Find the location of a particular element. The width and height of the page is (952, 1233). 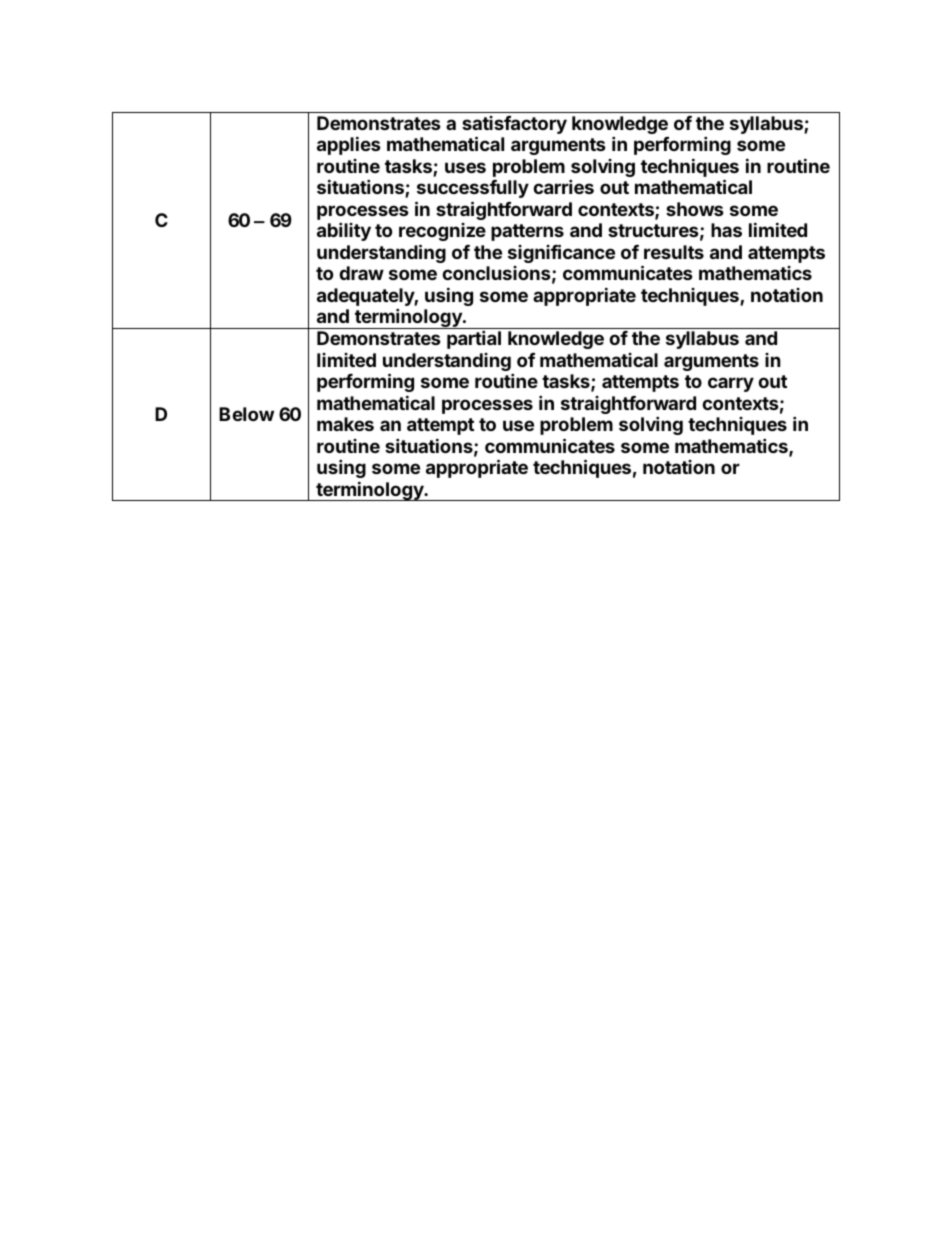

makes is located at coordinates (345, 424).
